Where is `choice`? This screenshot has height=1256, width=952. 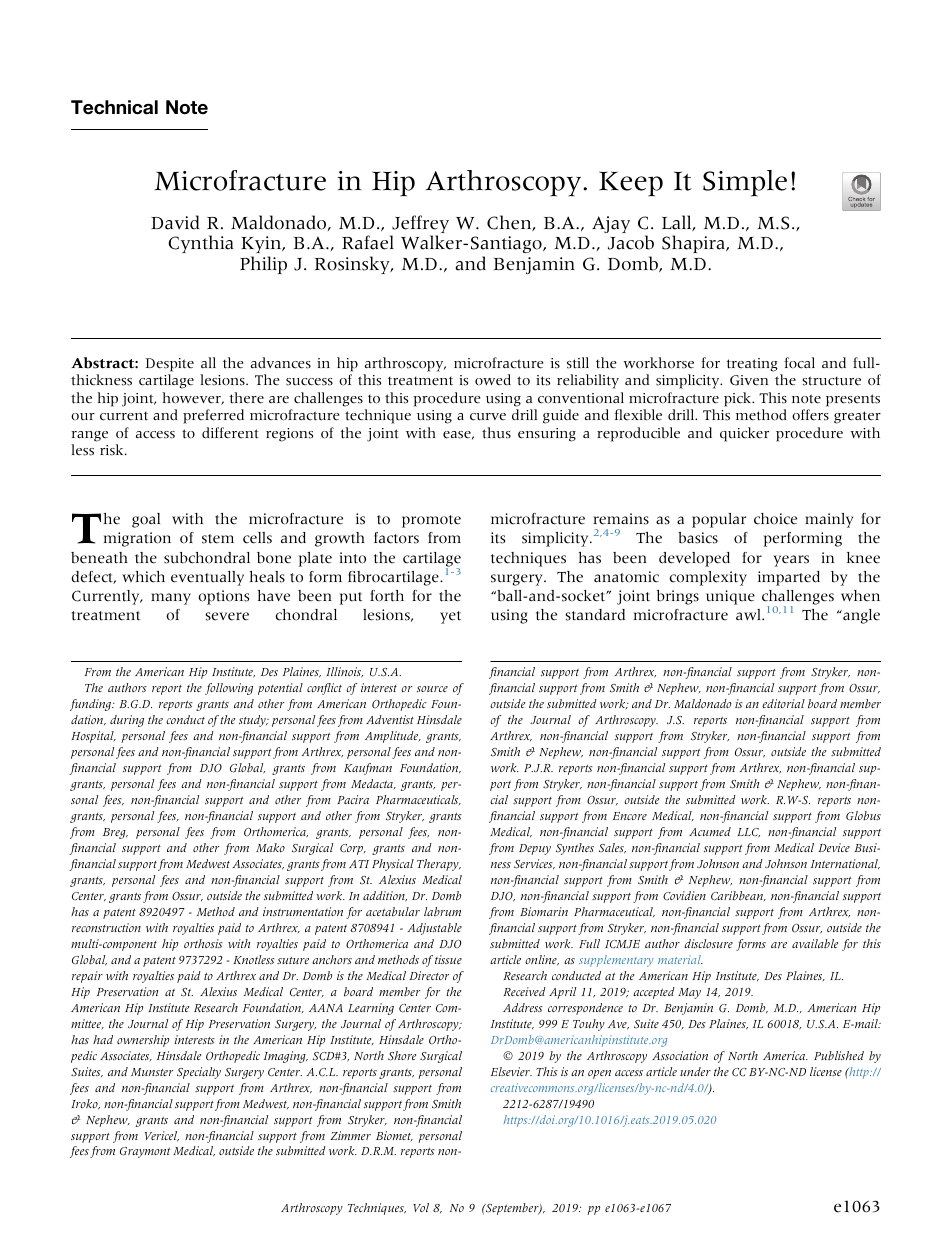
choice is located at coordinates (775, 519).
